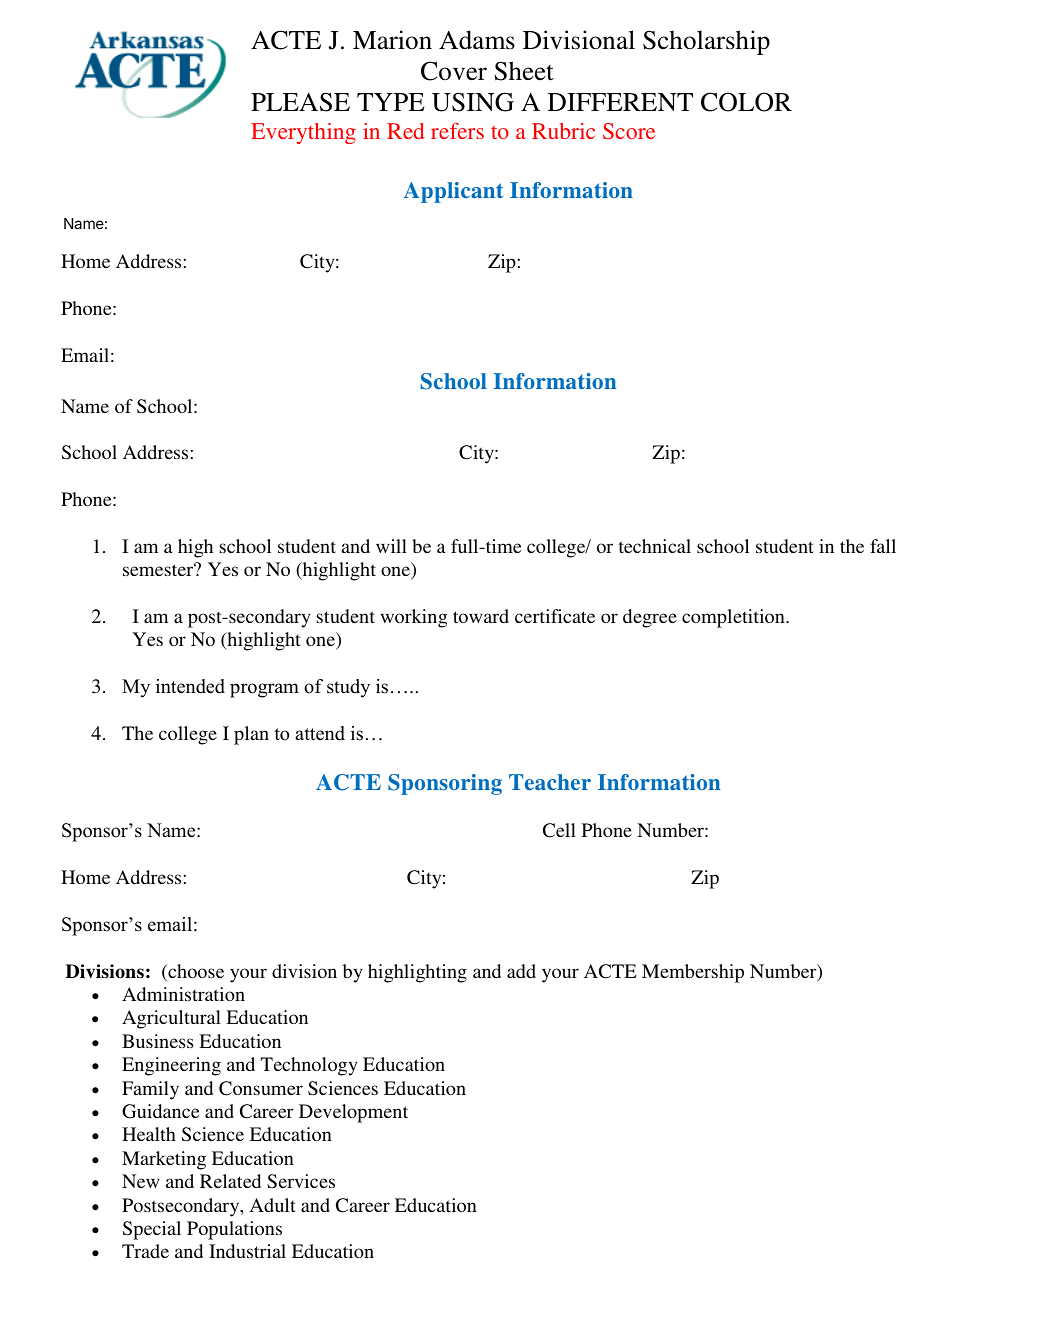 This screenshot has height=1342, width=1037. What do you see at coordinates (629, 131) in the screenshot?
I see `Score` at bounding box center [629, 131].
